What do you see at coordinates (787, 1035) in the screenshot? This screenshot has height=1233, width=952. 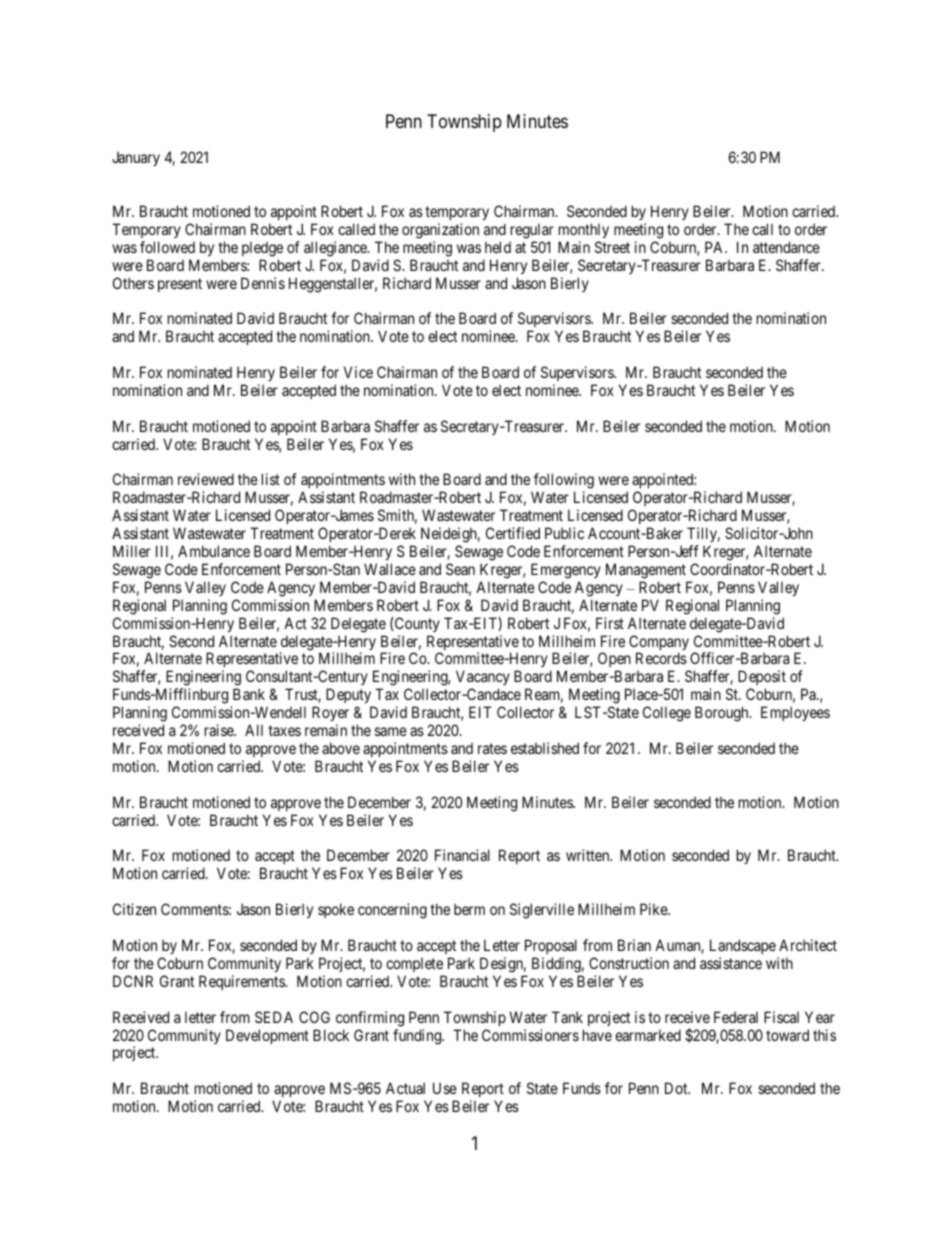 I see `toward` at bounding box center [787, 1035].
